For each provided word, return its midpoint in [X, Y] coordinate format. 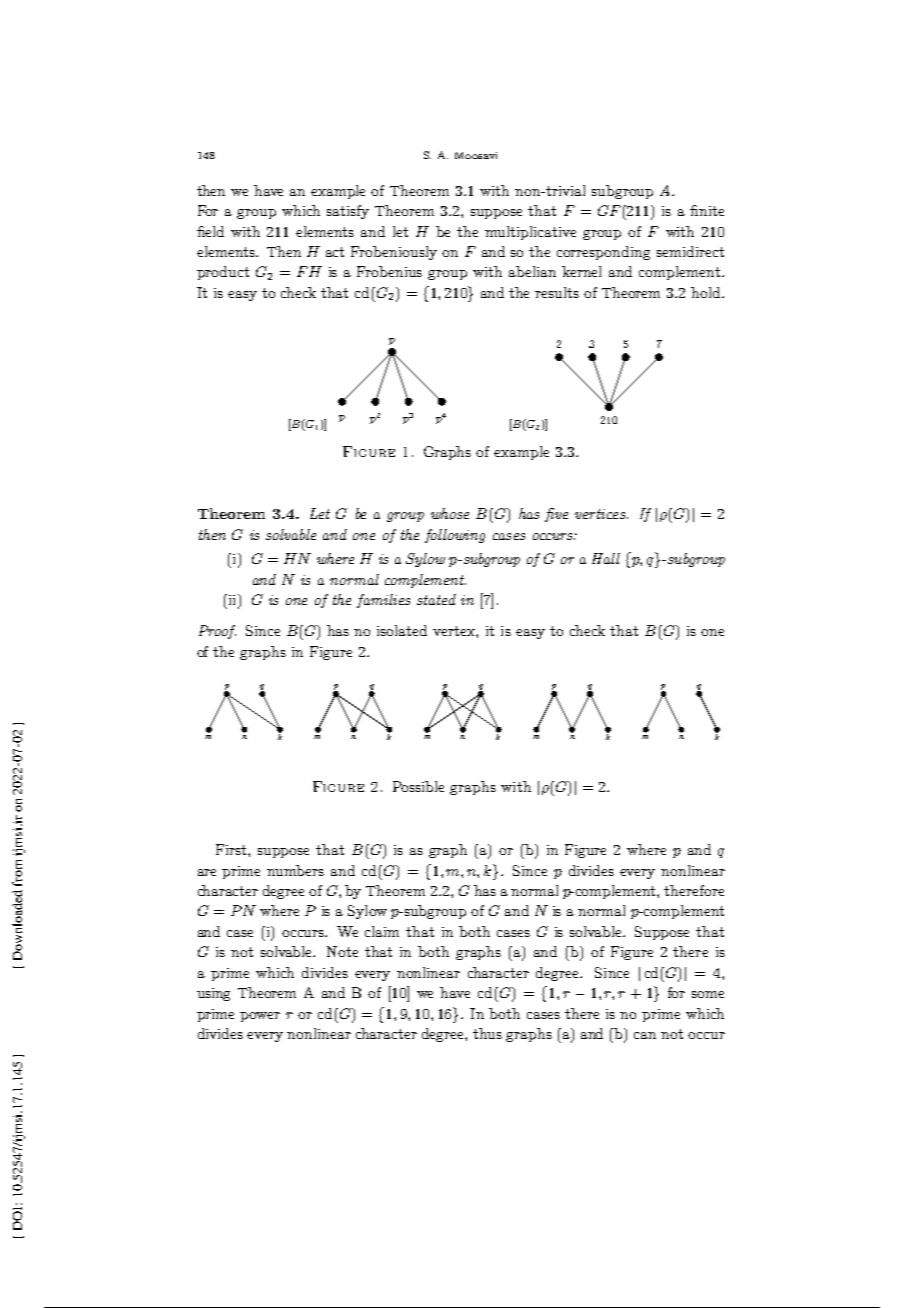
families [383, 601]
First [232, 849]
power [260, 1017]
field [210, 231]
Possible [418, 786]
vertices [600, 514]
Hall [606, 558]
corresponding [603, 253]
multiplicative [530, 233]
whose [450, 513]
